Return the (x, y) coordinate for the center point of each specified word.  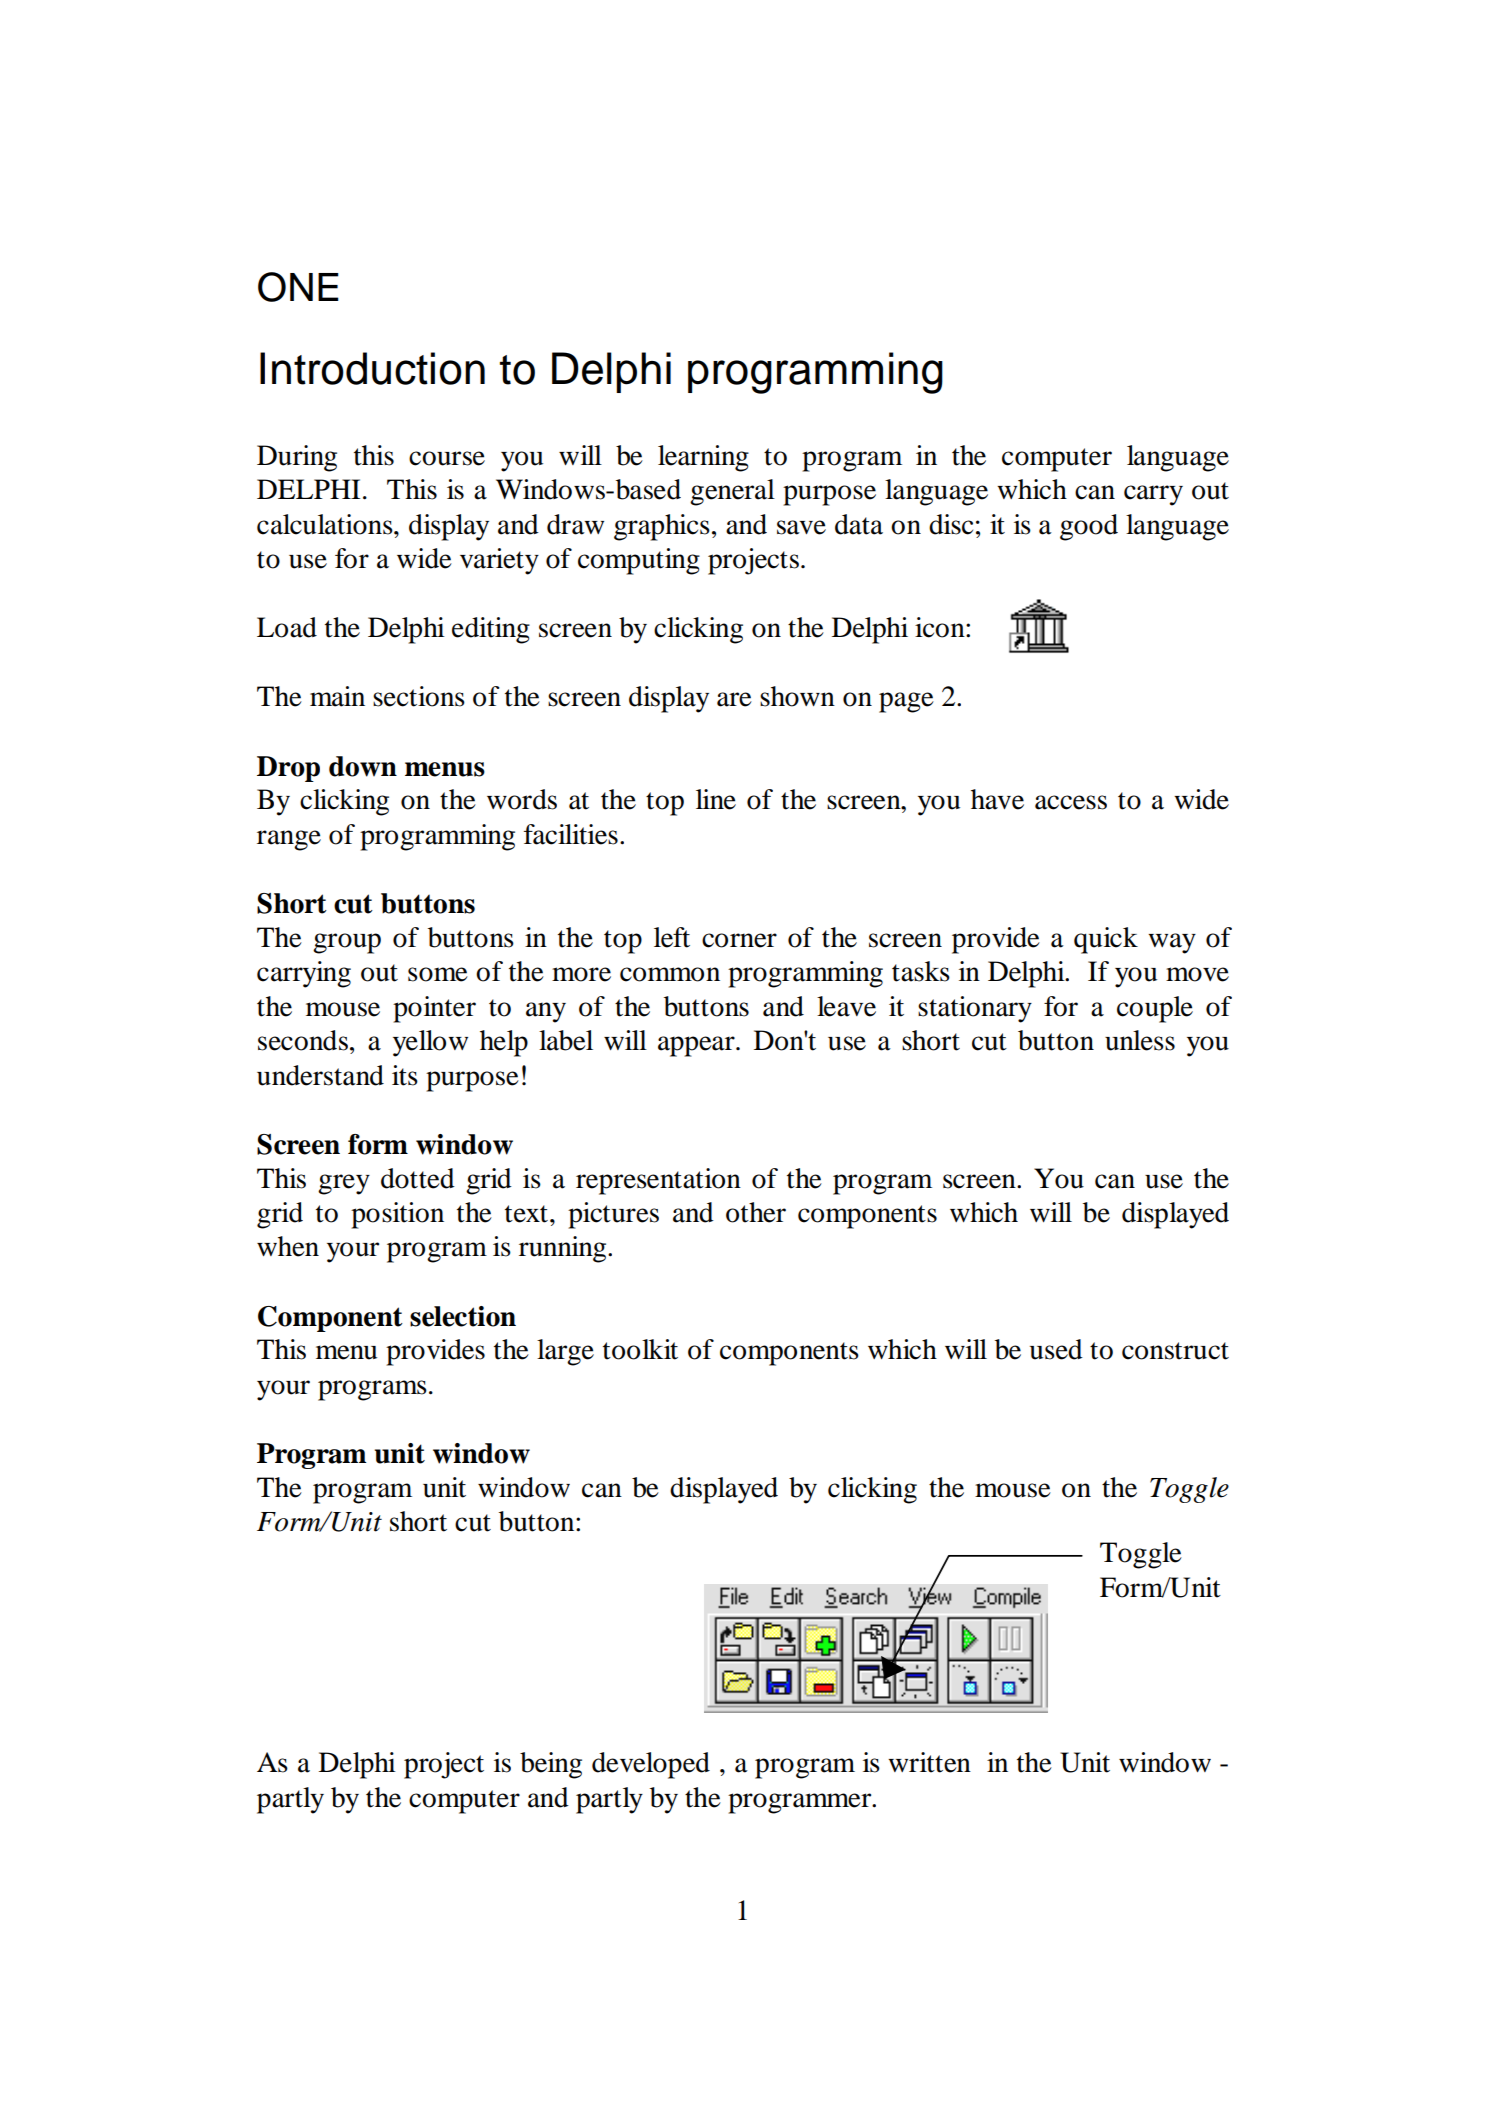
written (929, 1762)
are (734, 699)
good (1089, 527)
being (551, 1765)
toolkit (640, 1349)
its (405, 1075)
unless (1140, 1040)
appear (697, 1046)
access (1071, 802)
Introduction (372, 368)
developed (651, 1765)
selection (463, 1316)
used (1056, 1349)
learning (703, 458)
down (363, 766)
